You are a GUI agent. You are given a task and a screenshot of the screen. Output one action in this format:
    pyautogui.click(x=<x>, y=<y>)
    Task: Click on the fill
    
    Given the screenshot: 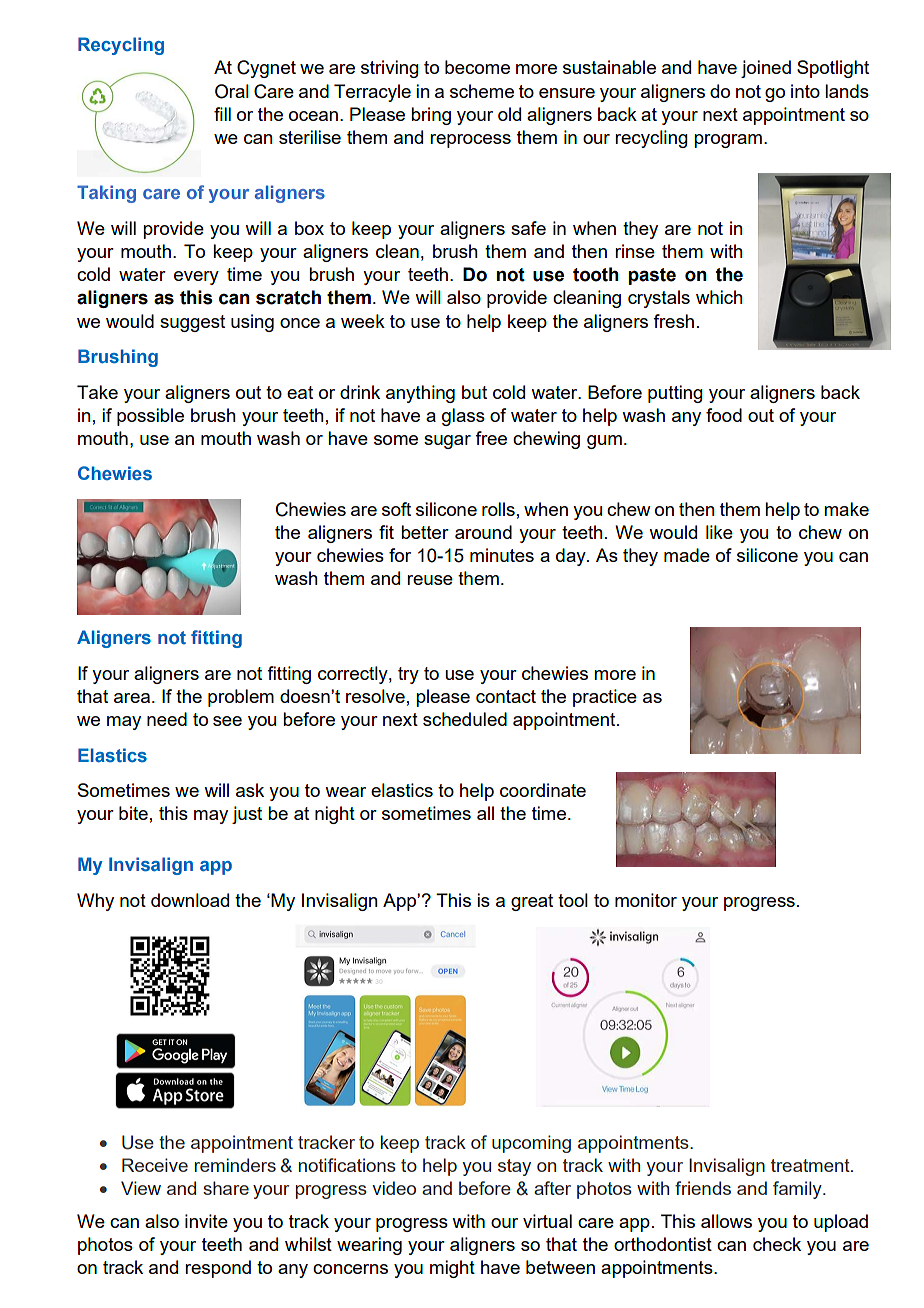 What is the action you would take?
    pyautogui.click(x=222, y=114)
